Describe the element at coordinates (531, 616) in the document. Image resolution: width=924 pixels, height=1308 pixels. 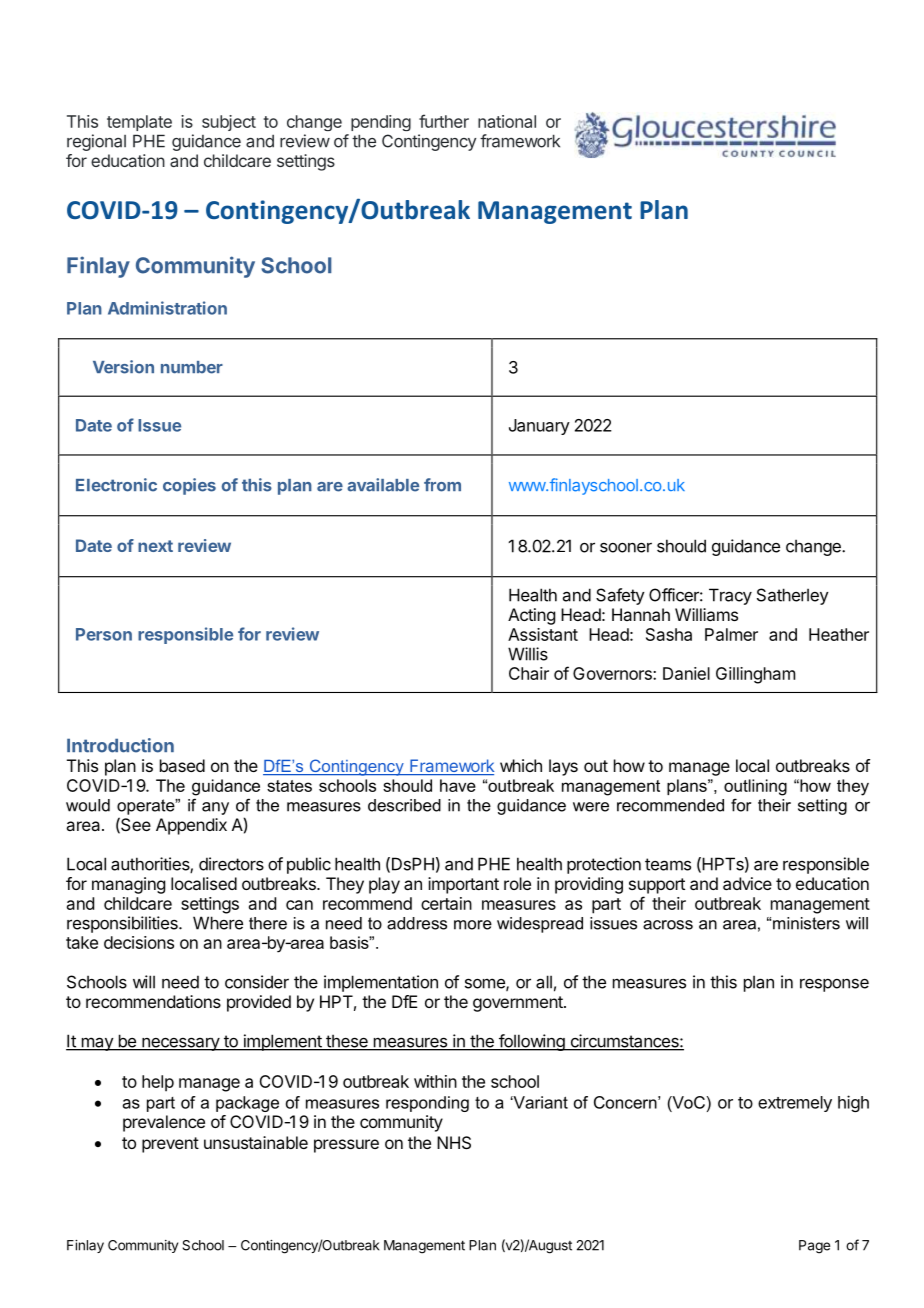
I see `Acting` at that location.
